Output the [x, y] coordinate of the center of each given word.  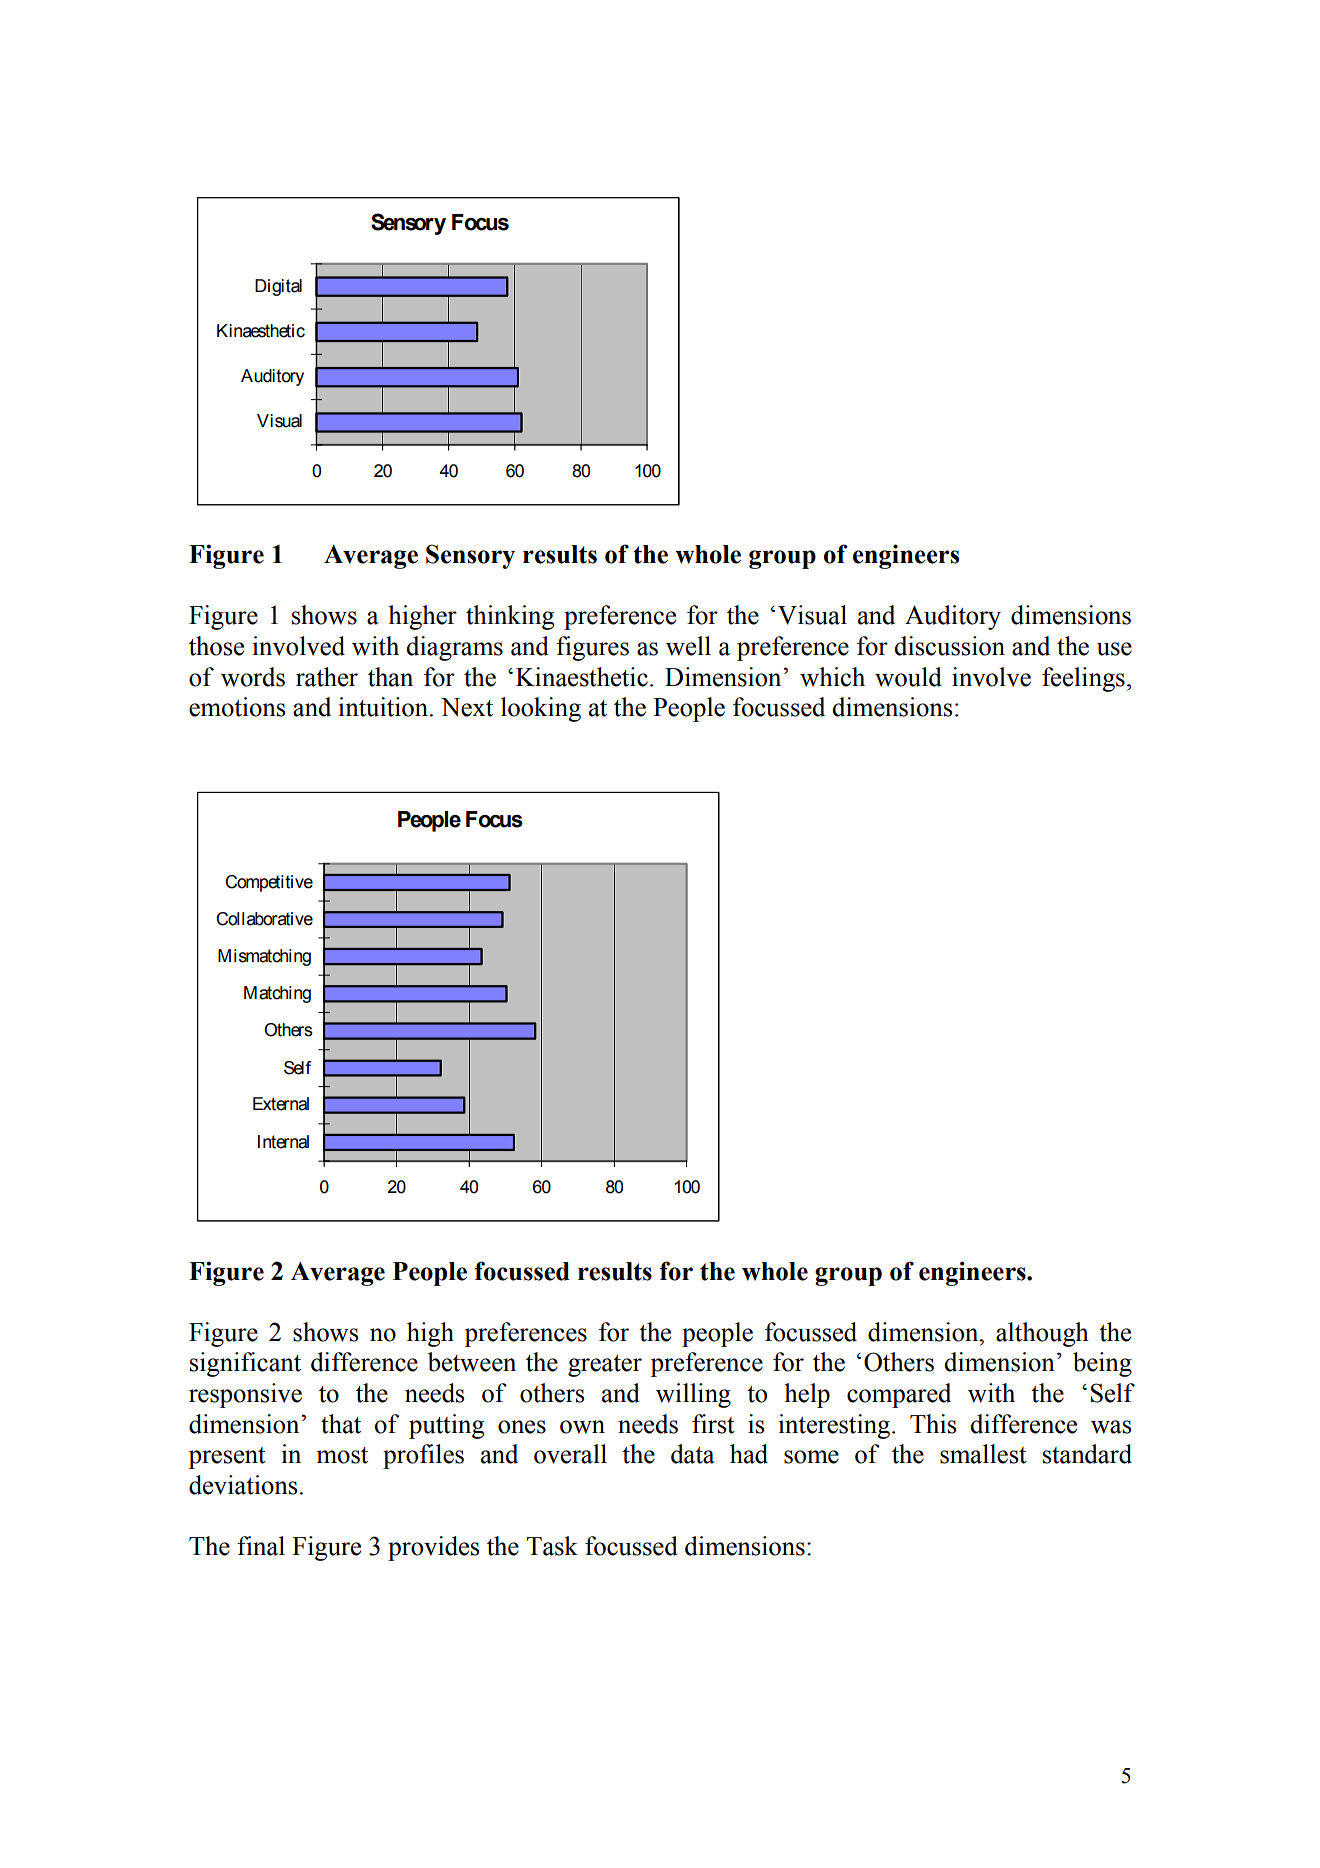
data [693, 1454]
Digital [278, 287]
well [688, 646]
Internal [283, 1142]
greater [605, 1366]
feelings [1083, 679]
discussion [949, 646]
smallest [983, 1454]
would [908, 677]
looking [541, 709]
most [342, 1455]
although [1042, 1334]
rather [327, 677]
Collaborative [264, 919]
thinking [510, 617]
